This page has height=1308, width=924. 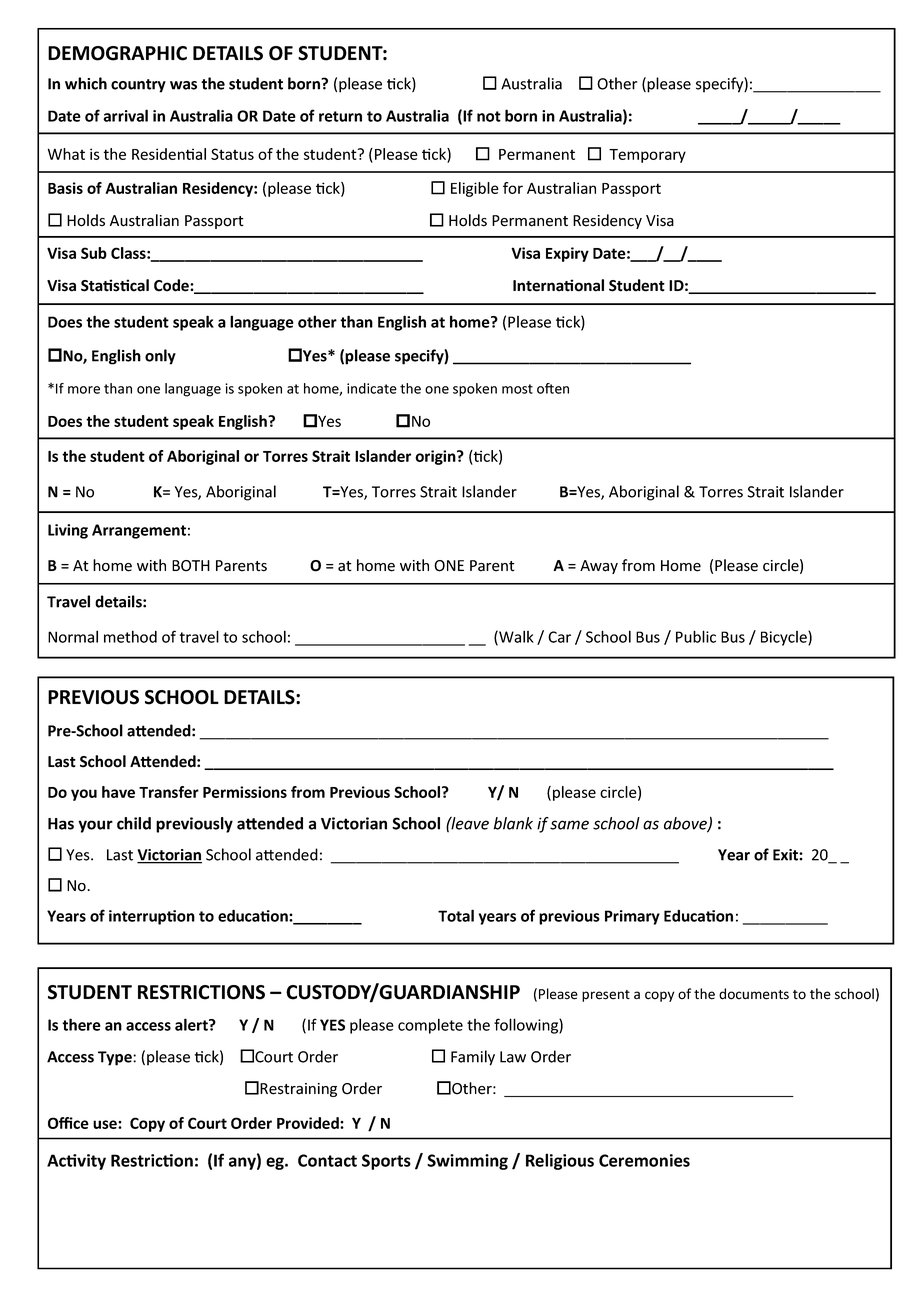 What do you see at coordinates (372, 388) in the page?
I see `indicate` at bounding box center [372, 388].
